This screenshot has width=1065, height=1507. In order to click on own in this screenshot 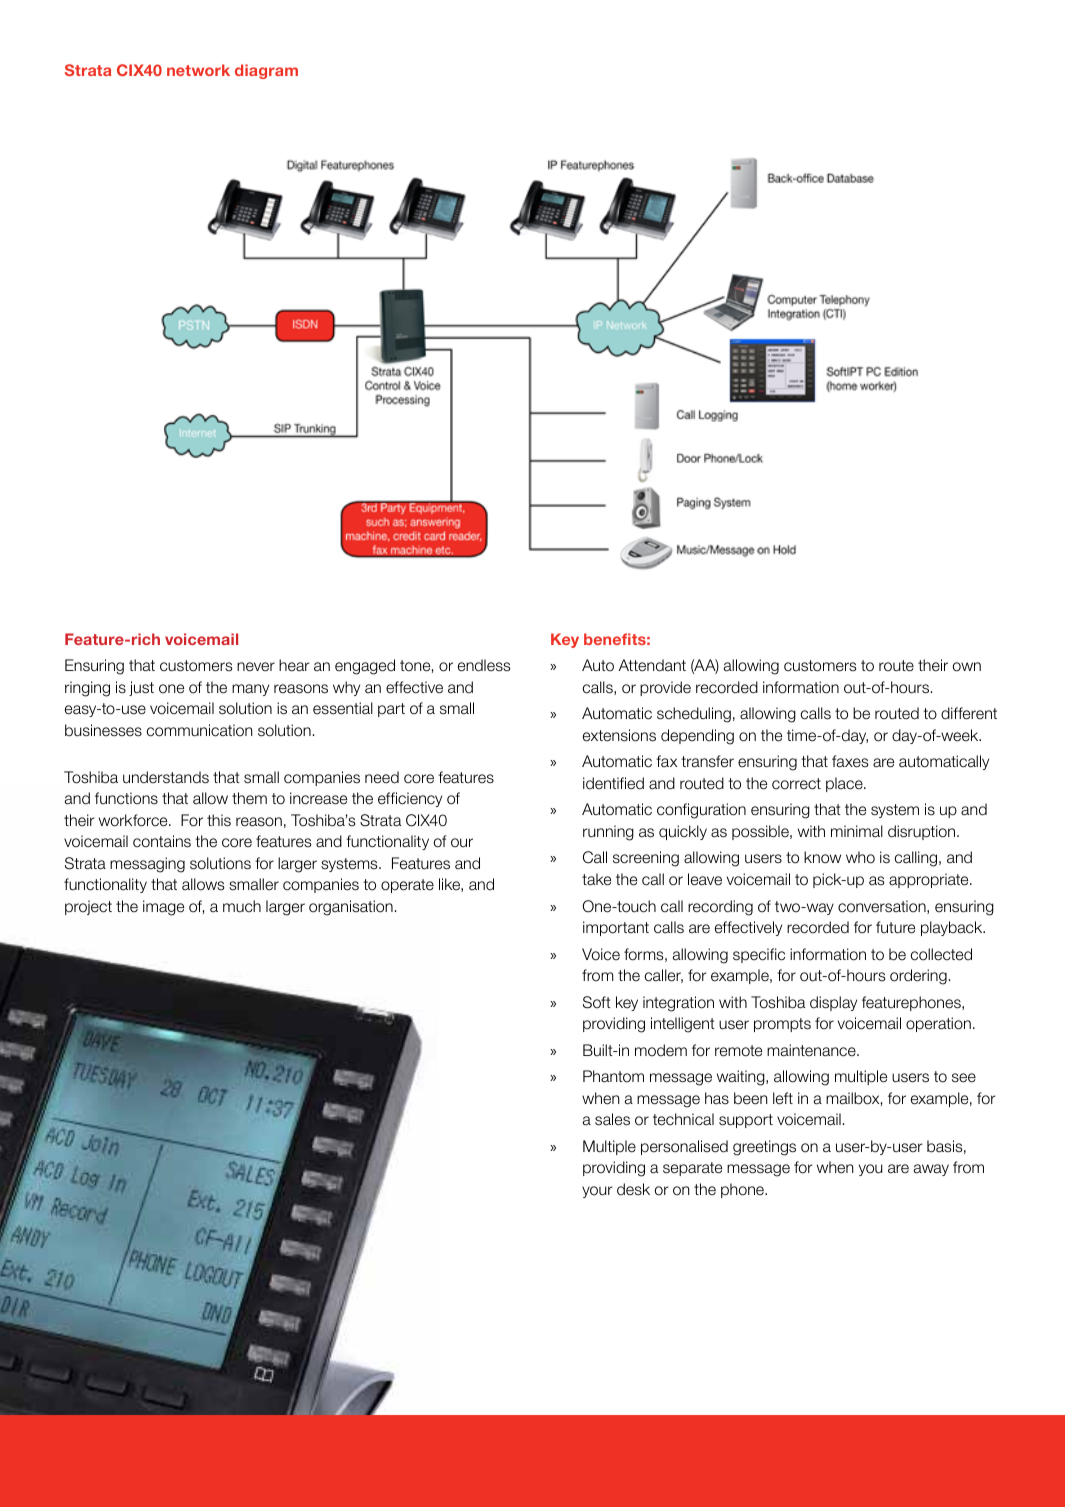, I will do `click(967, 667)`.
